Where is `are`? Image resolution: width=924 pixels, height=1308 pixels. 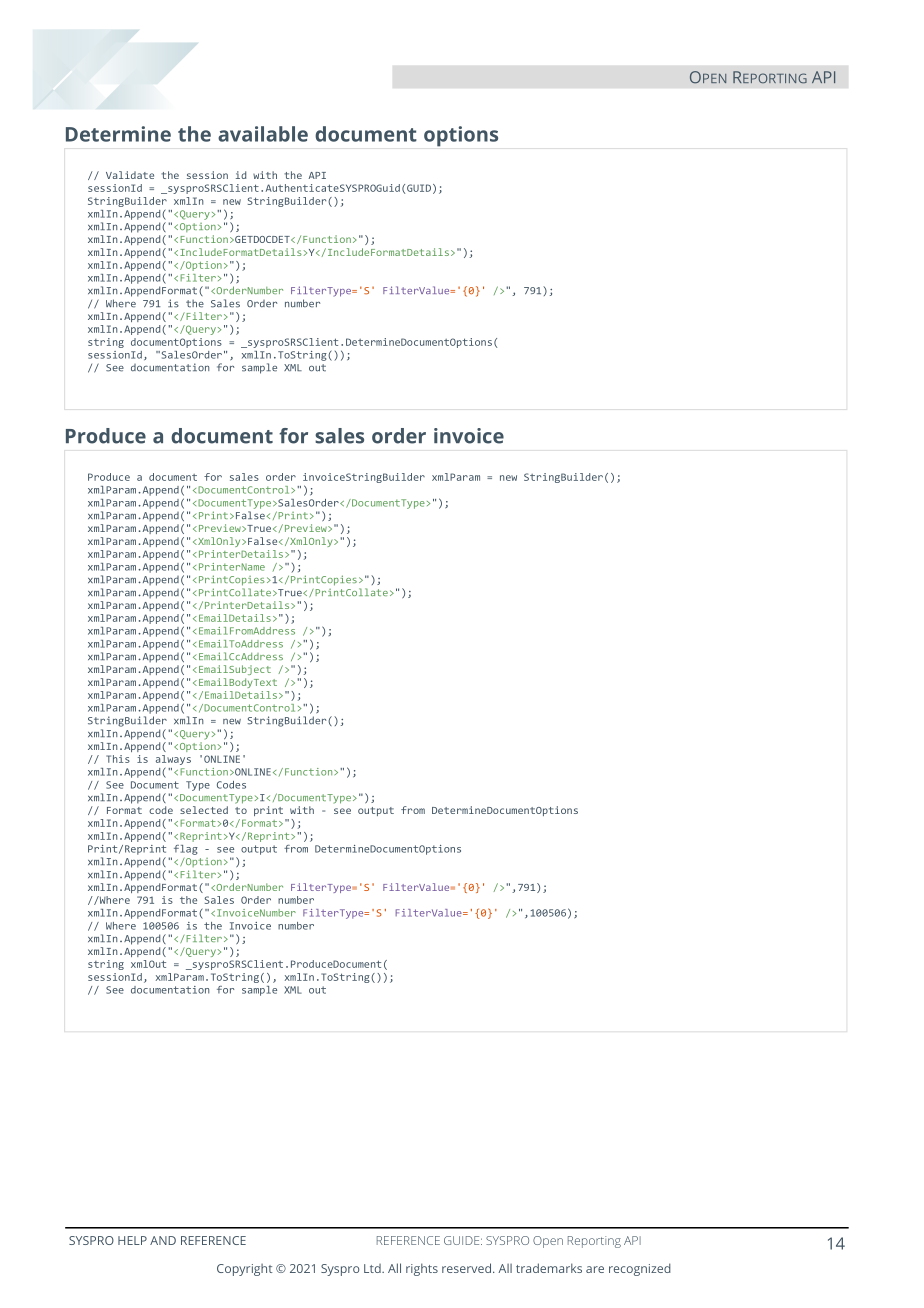
are is located at coordinates (595, 1269).
